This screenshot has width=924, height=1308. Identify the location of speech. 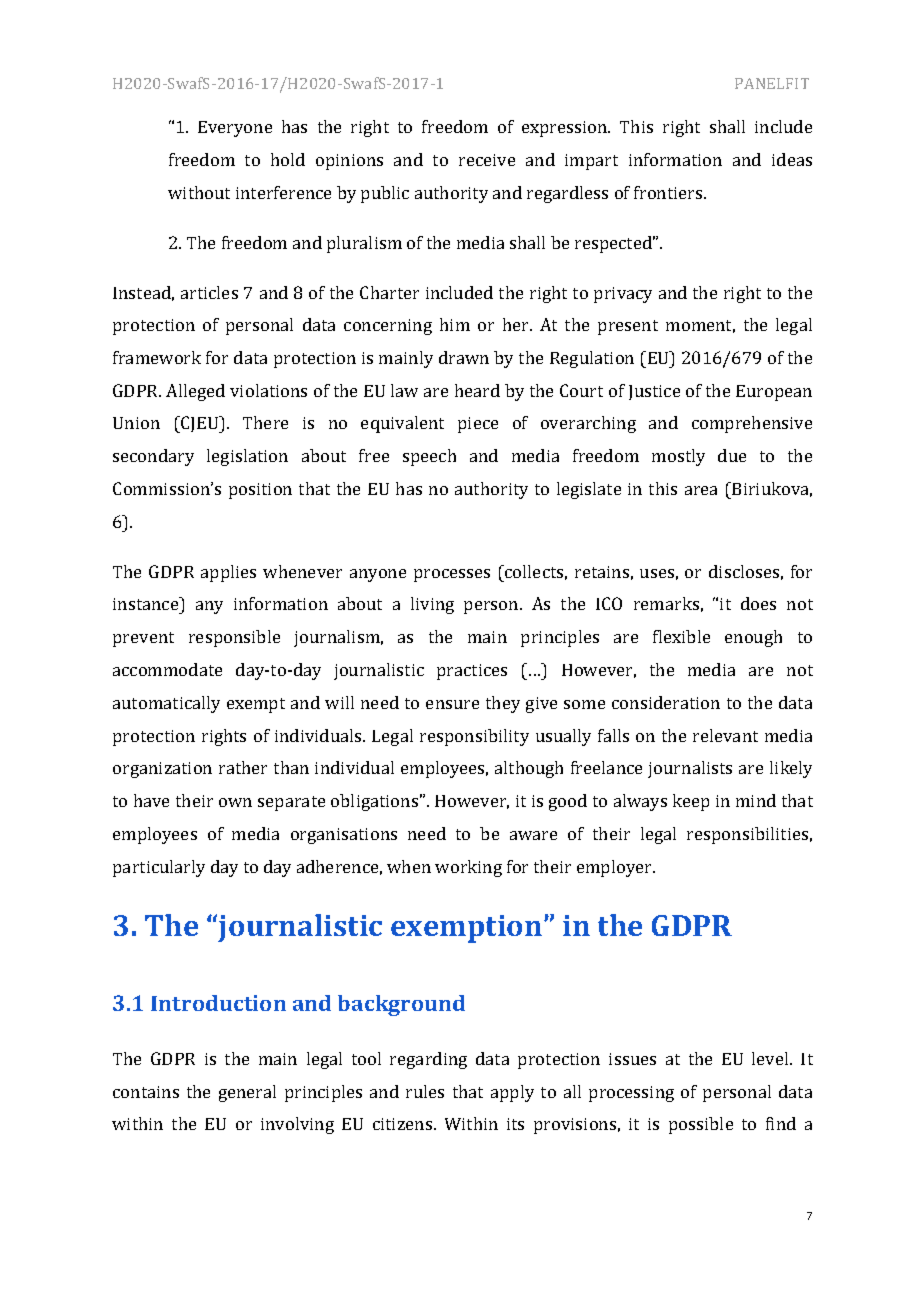
(429, 457).
